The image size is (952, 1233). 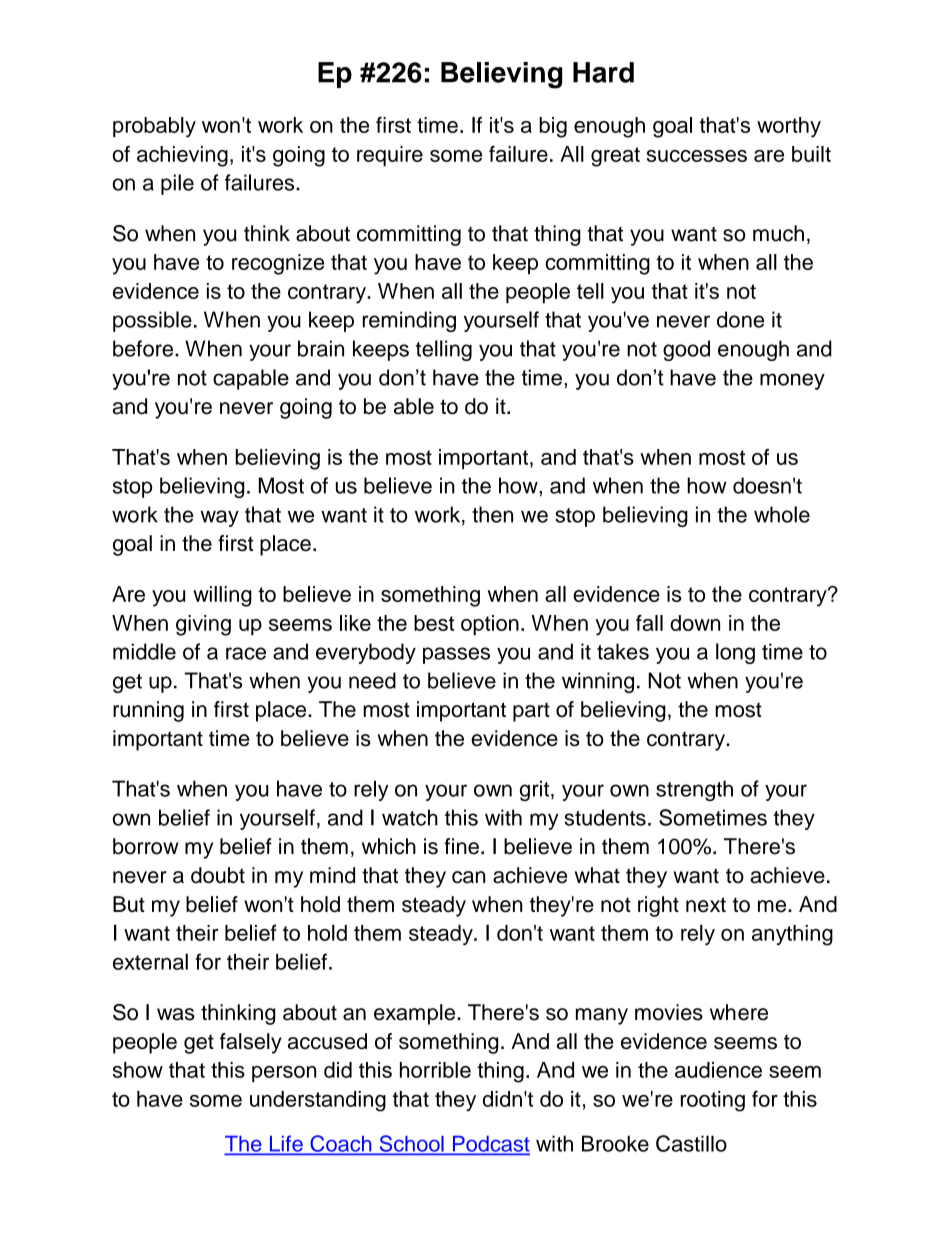 What do you see at coordinates (782, 514) in the screenshot?
I see `whole` at bounding box center [782, 514].
